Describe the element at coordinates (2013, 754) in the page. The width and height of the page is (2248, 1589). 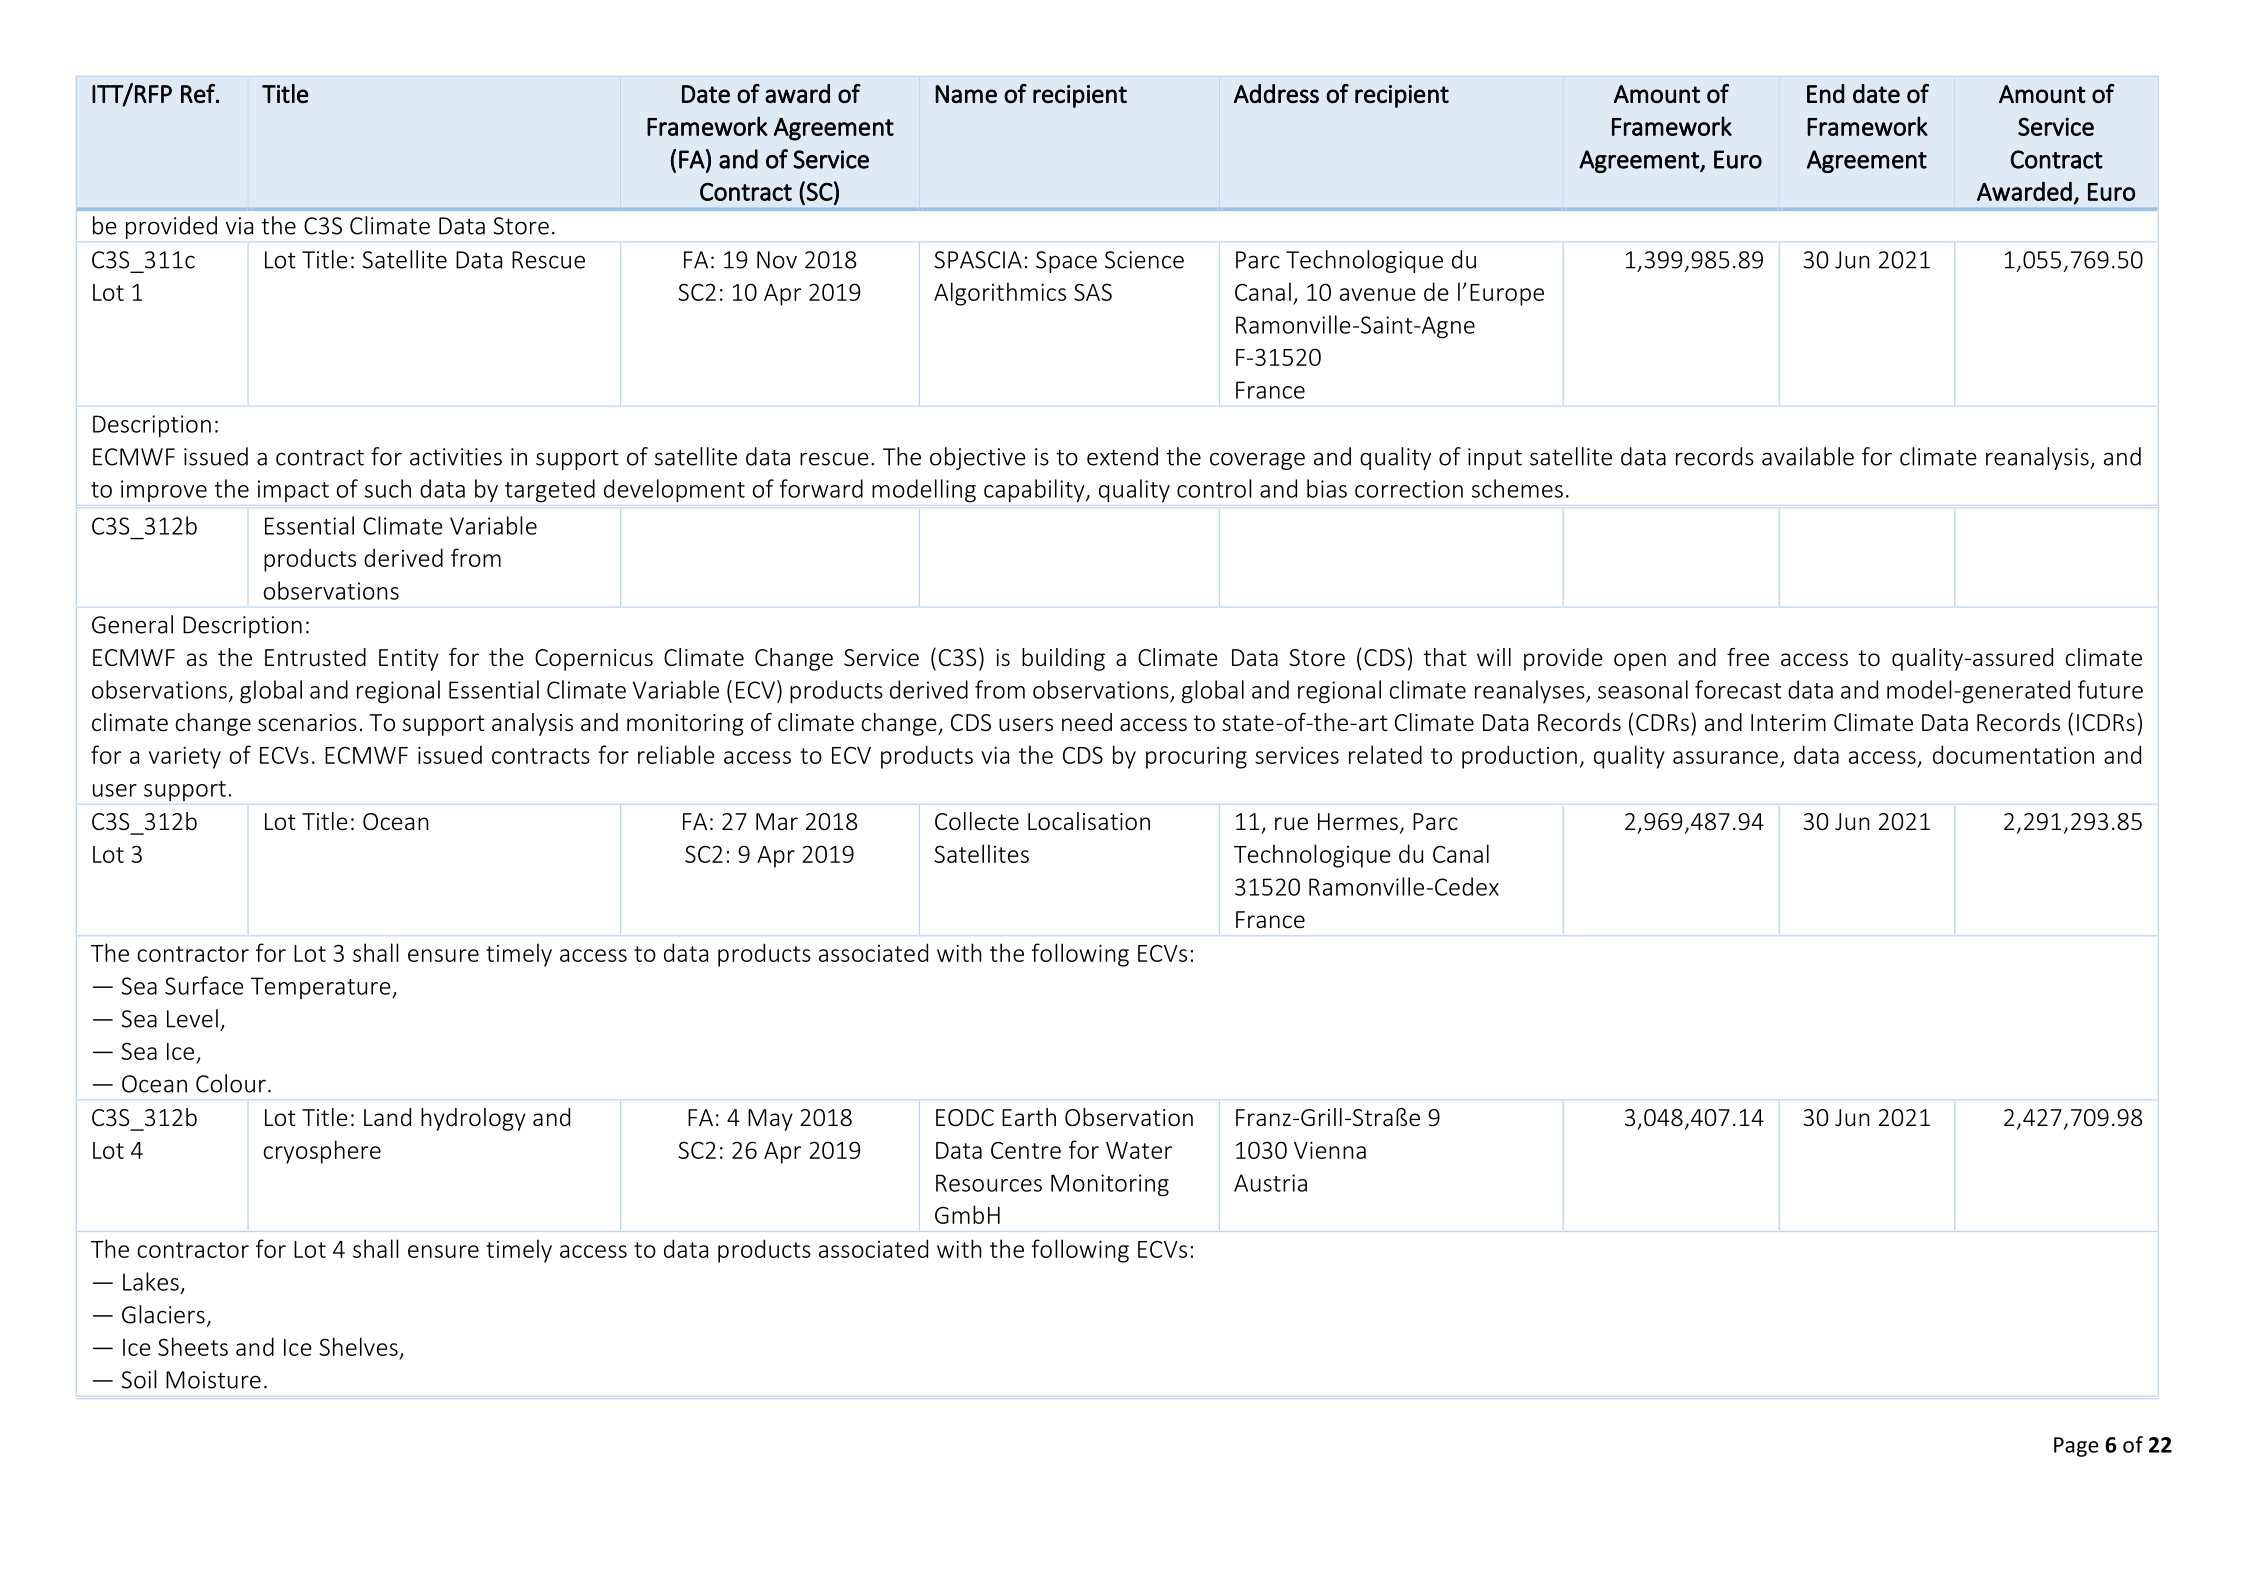
I see `documentation` at that location.
